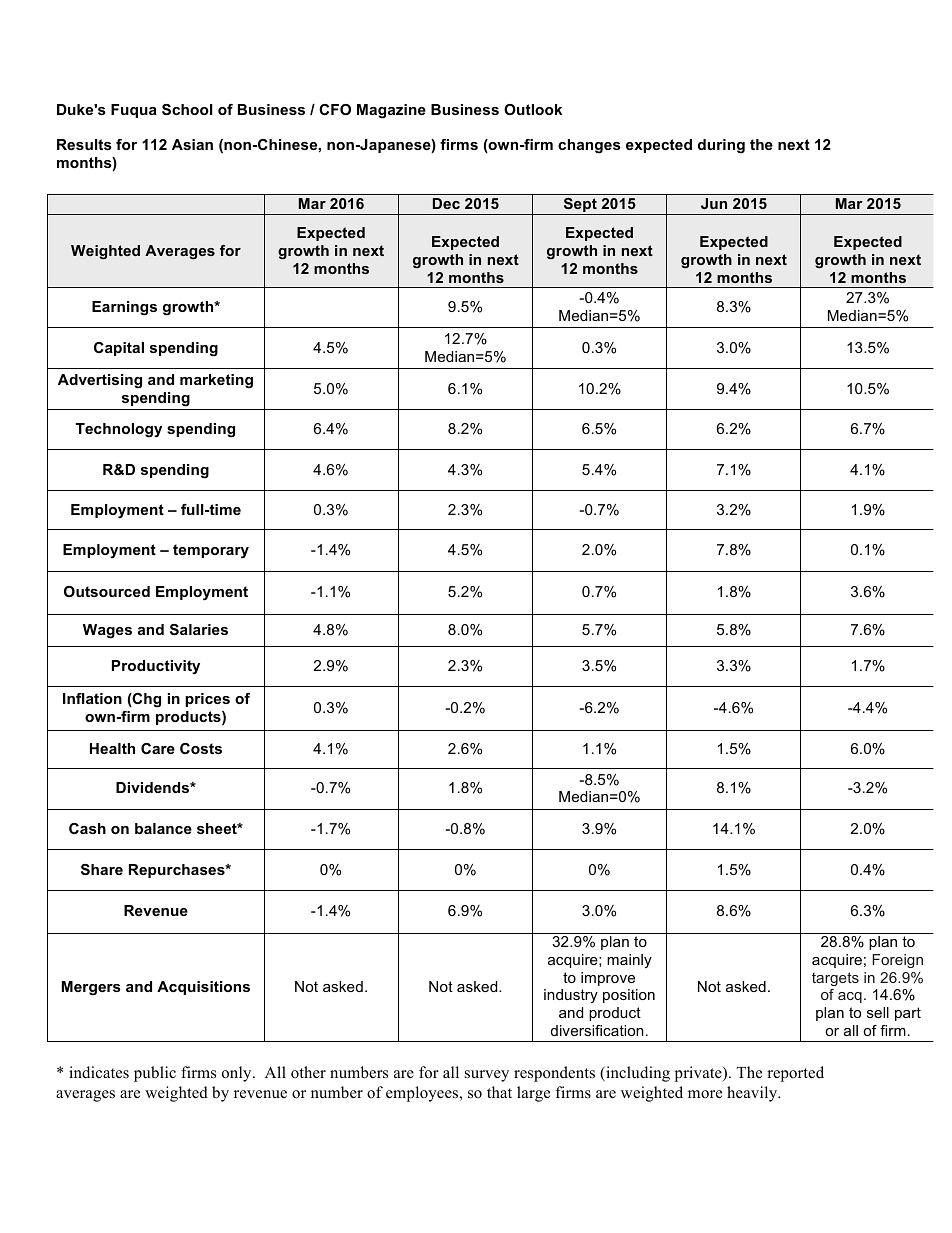 The image size is (952, 1233). I want to click on public, so click(155, 1074).
